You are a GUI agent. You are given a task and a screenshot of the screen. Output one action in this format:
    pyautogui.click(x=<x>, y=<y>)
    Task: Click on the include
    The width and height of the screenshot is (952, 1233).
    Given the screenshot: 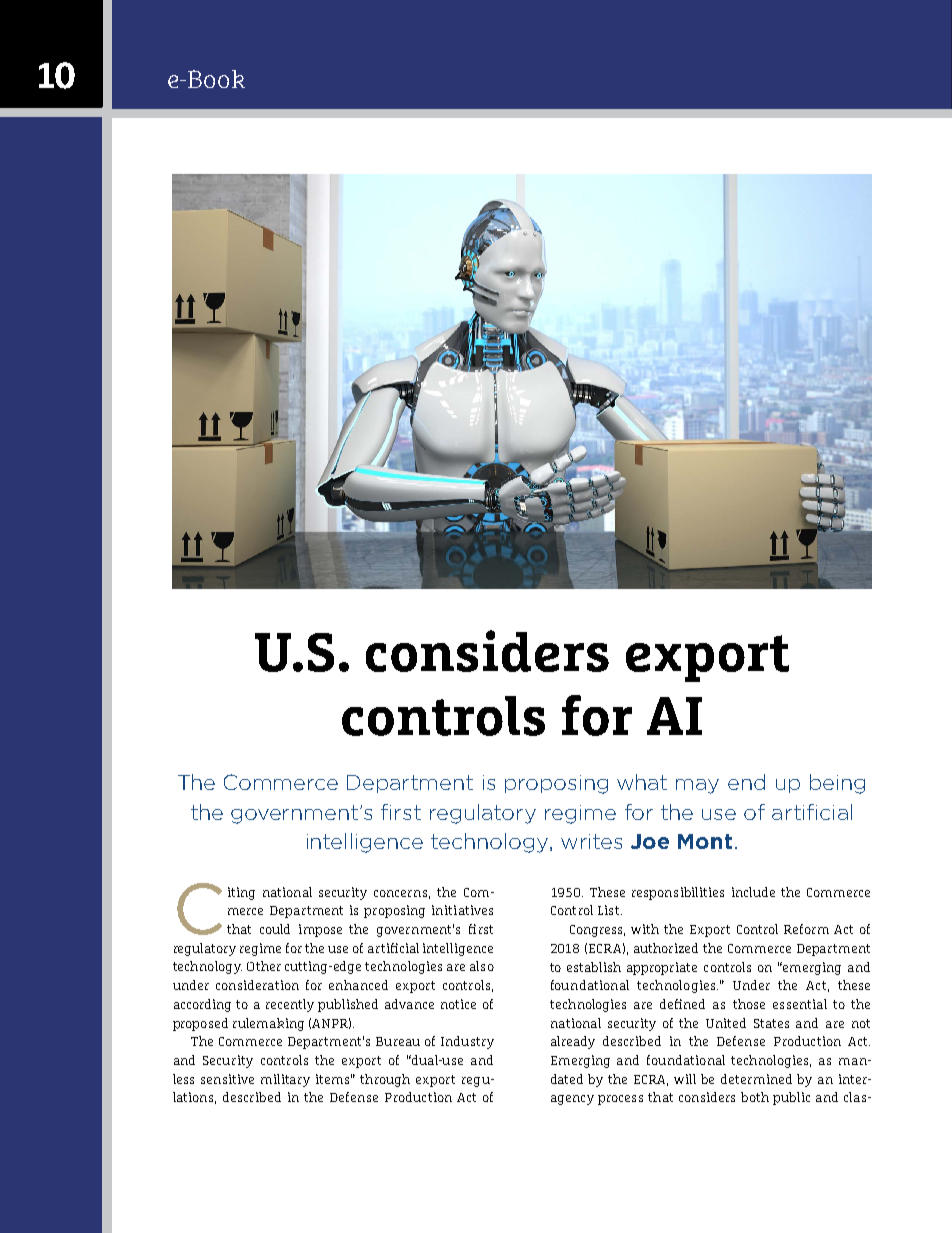 What is the action you would take?
    pyautogui.click(x=753, y=892)
